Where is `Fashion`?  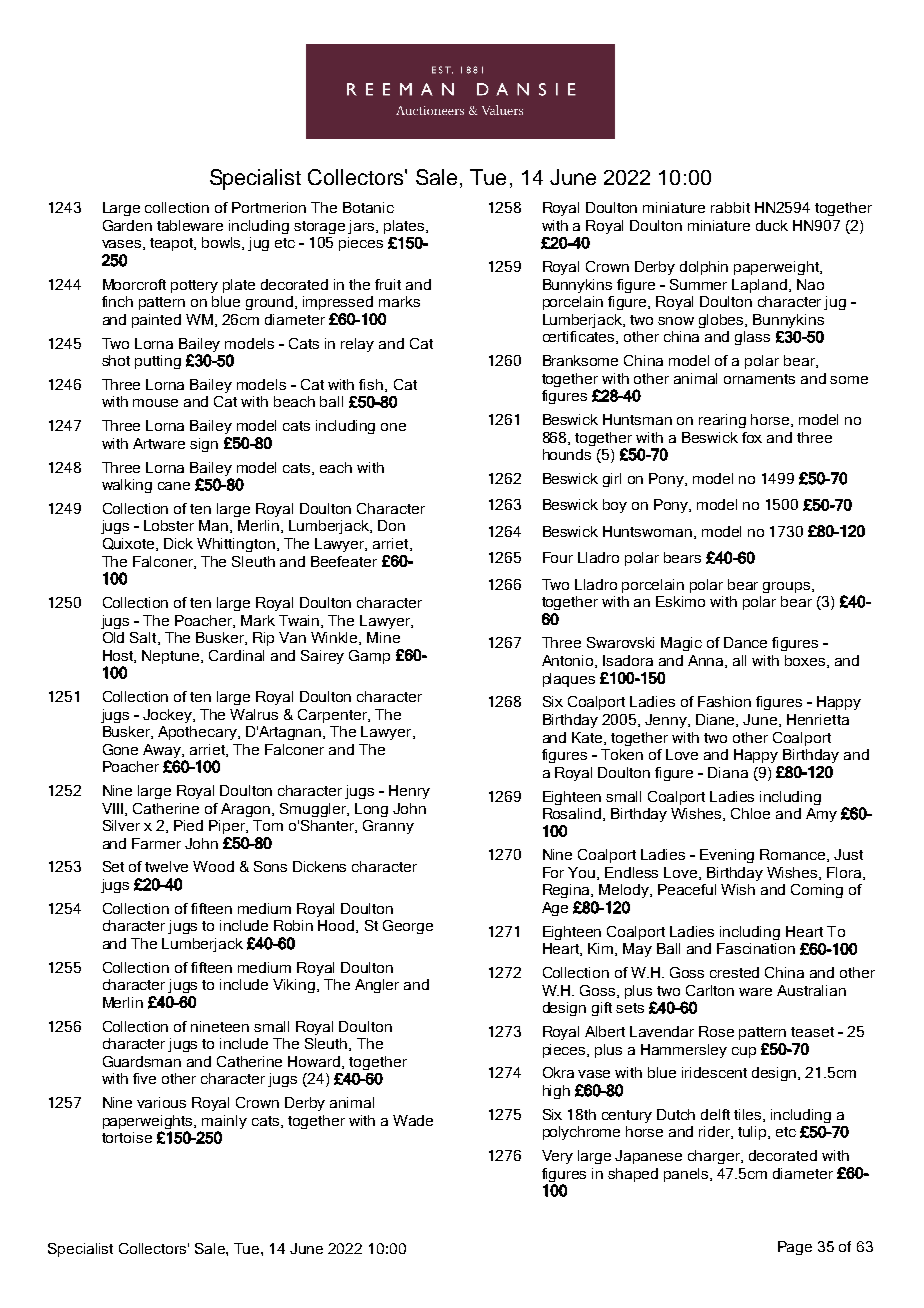 Fashion is located at coordinates (724, 701).
